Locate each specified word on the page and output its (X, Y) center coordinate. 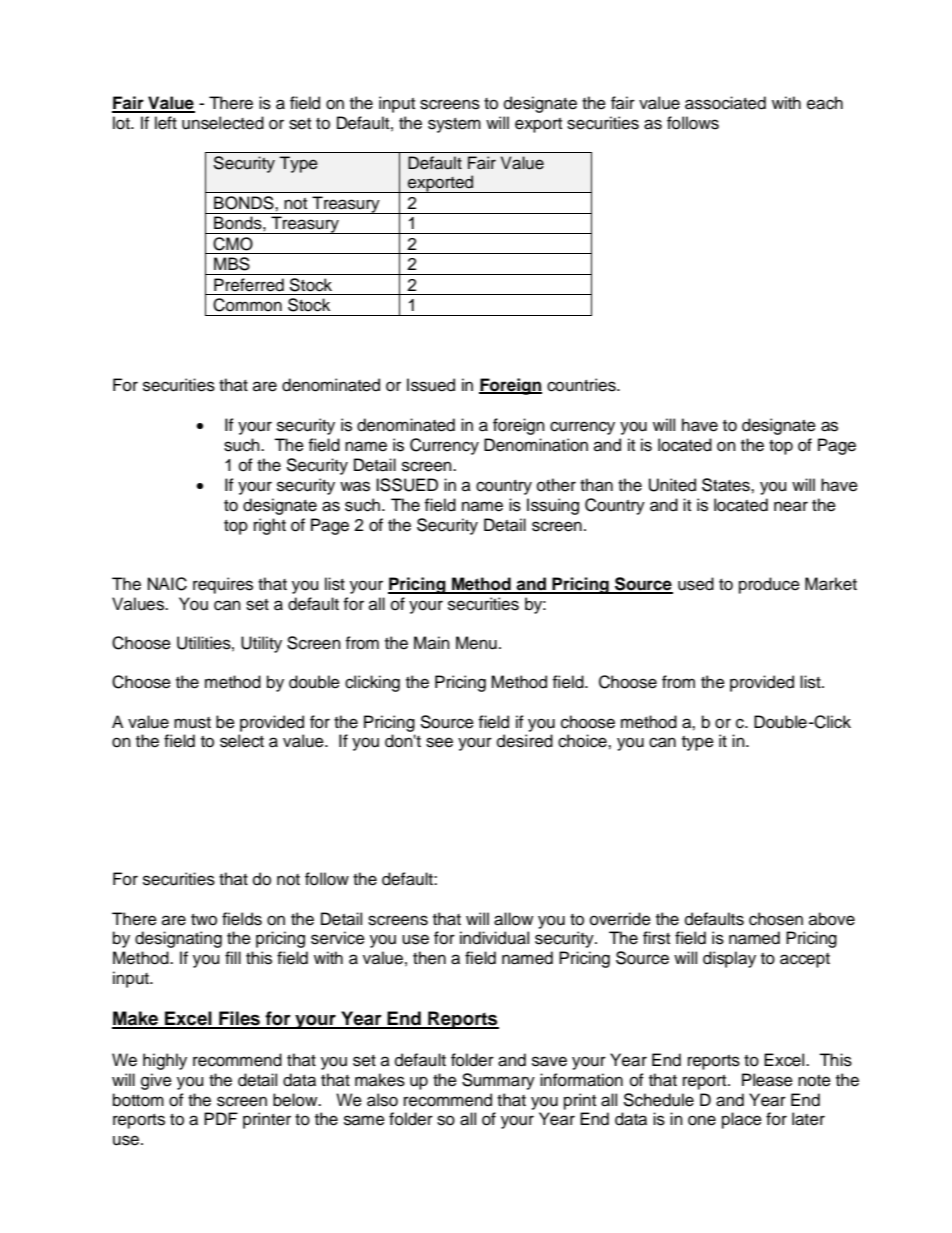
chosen (776, 919)
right (270, 526)
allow (513, 919)
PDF (221, 1118)
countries (582, 385)
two (204, 920)
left (166, 123)
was (355, 486)
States (727, 485)
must (192, 723)
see (439, 742)
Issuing (553, 506)
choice (583, 741)
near (791, 506)
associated (725, 103)
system (454, 125)
